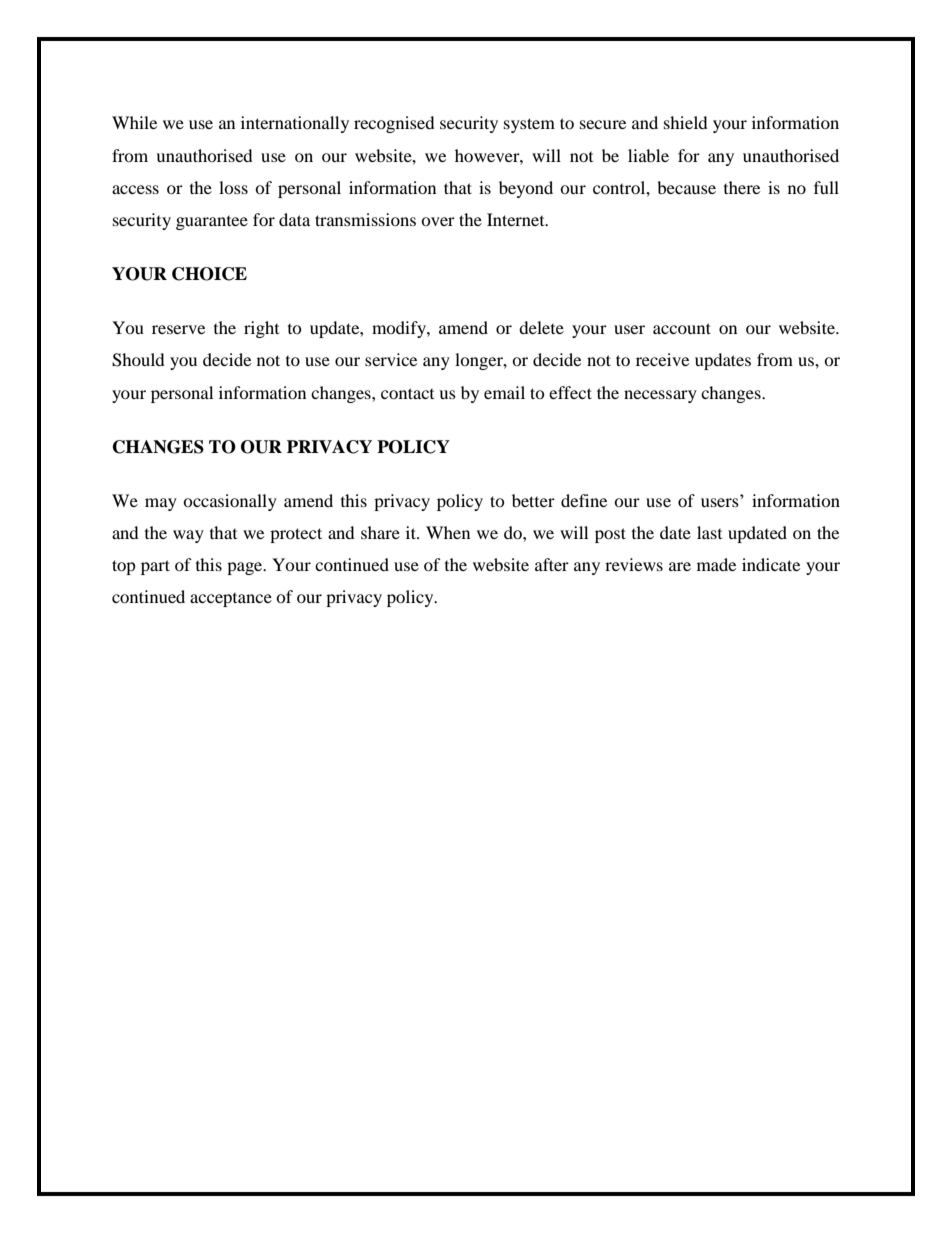 The height and width of the page is (1233, 952). I want to click on system, so click(529, 125).
